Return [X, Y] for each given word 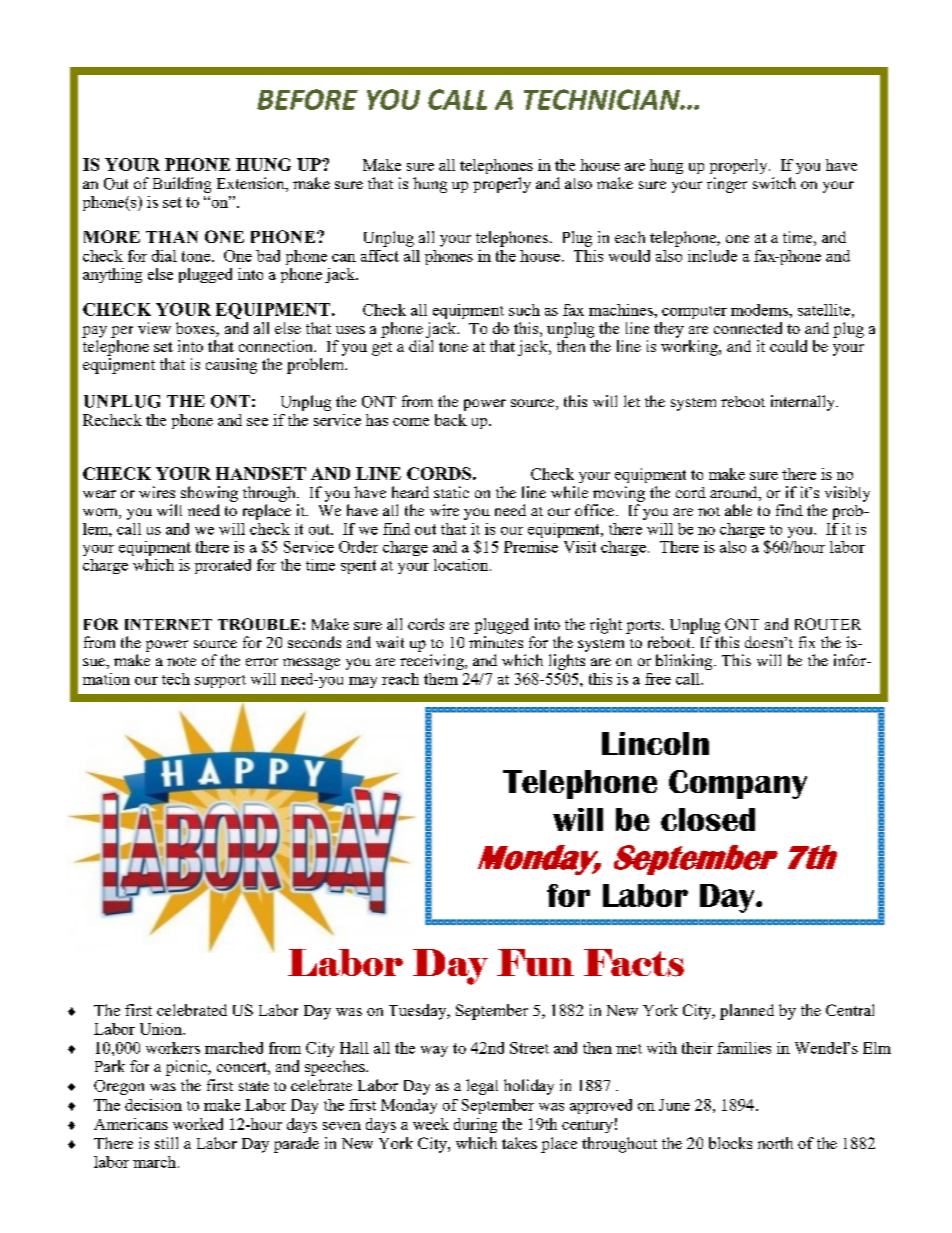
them [441, 679]
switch [774, 183]
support [220, 681]
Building [182, 185]
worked [198, 1124]
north [775, 1143]
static [451, 492]
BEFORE [307, 99]
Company [738, 784]
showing [209, 494]
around [735, 493]
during [475, 1125]
